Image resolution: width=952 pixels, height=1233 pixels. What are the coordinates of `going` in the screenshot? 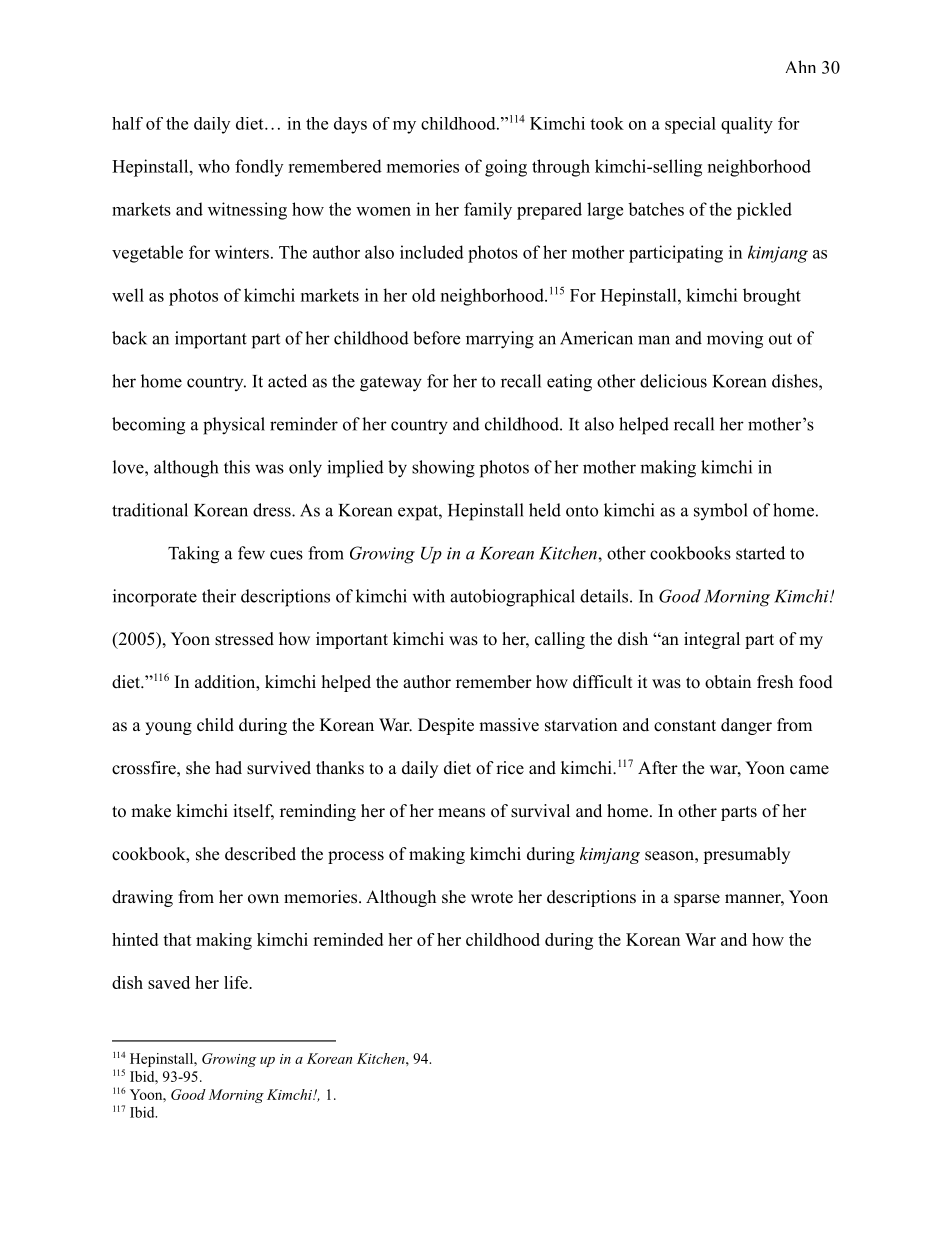 It's located at (506, 168).
